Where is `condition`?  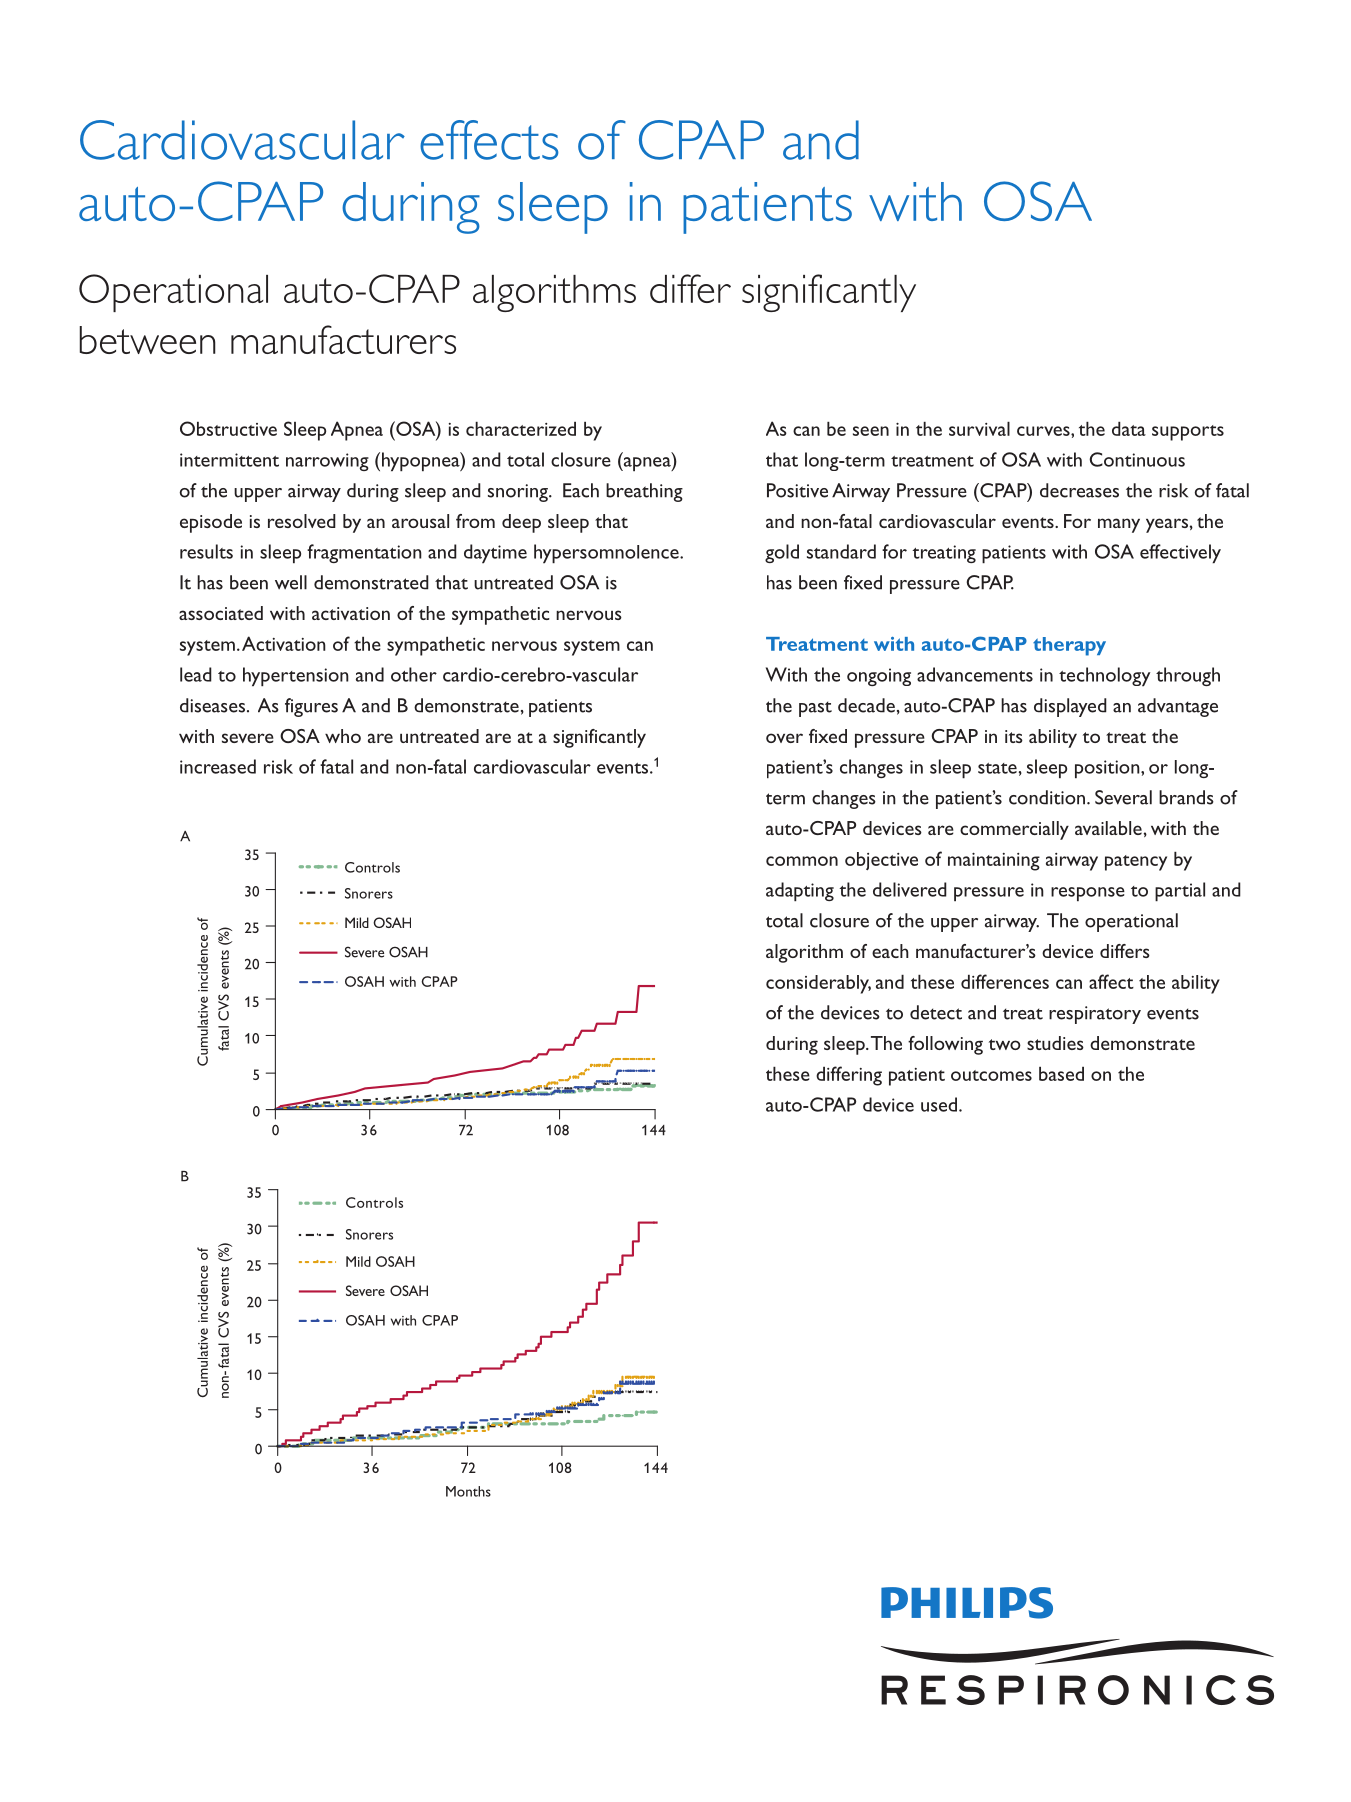
condition is located at coordinates (1048, 797).
